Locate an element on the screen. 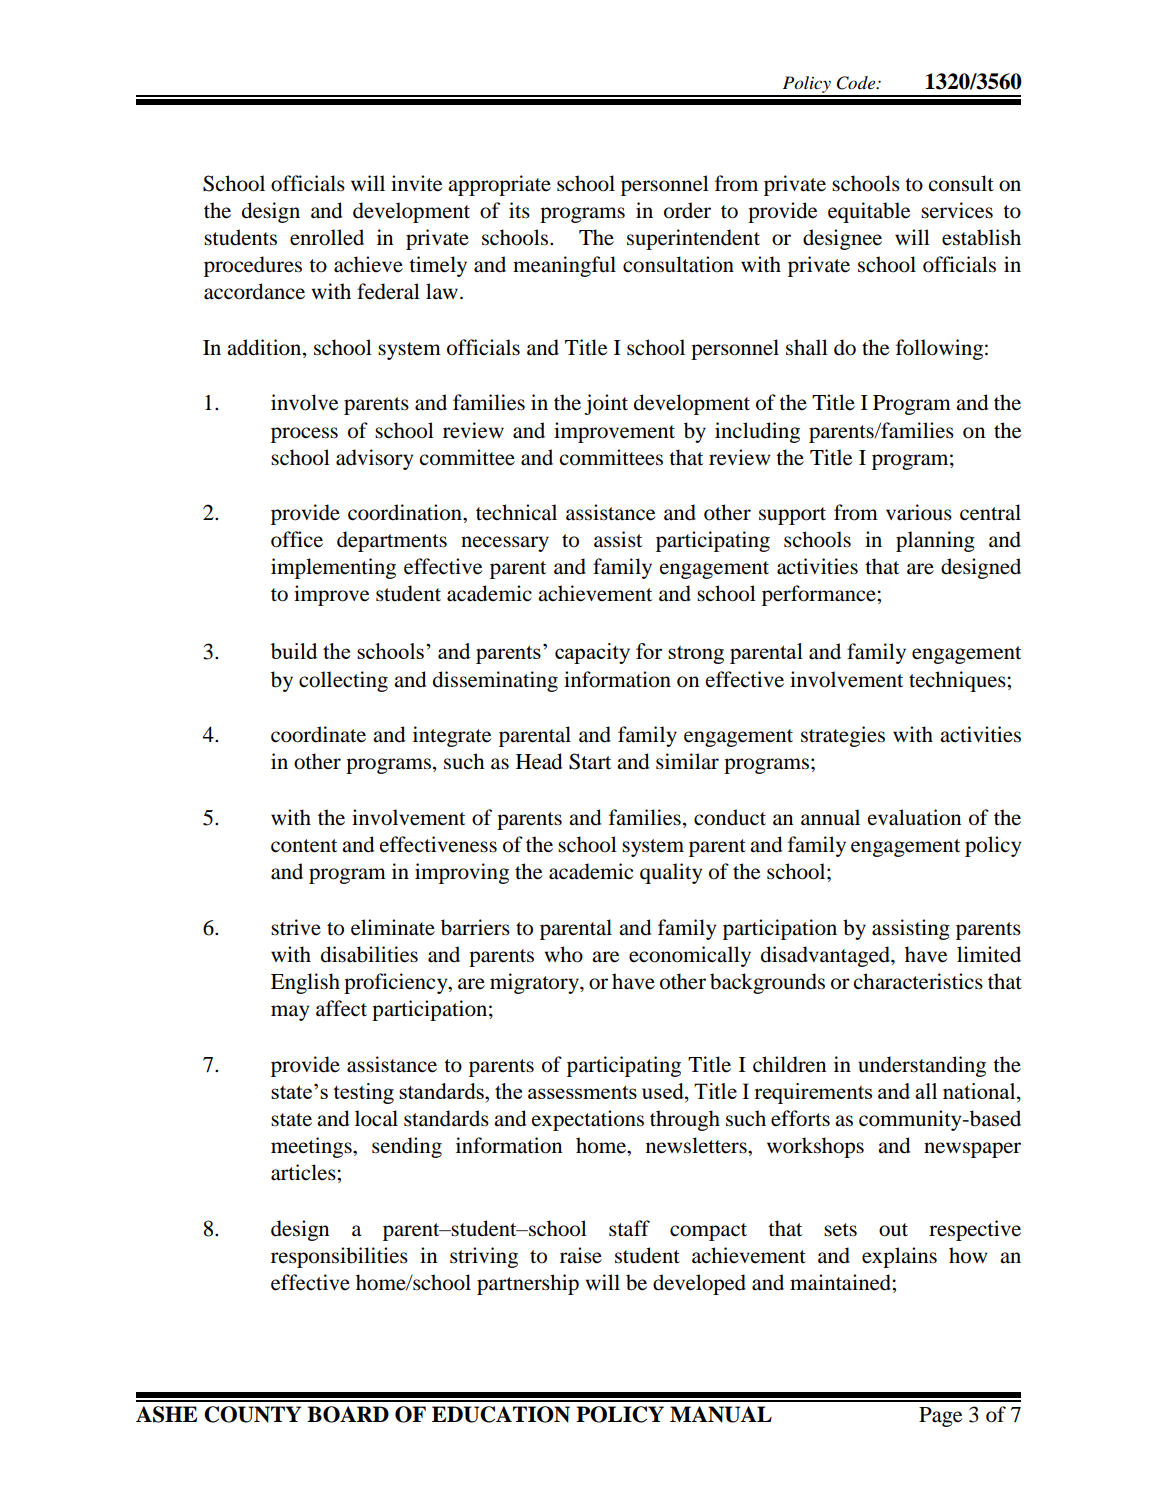  enrolled is located at coordinates (327, 237).
